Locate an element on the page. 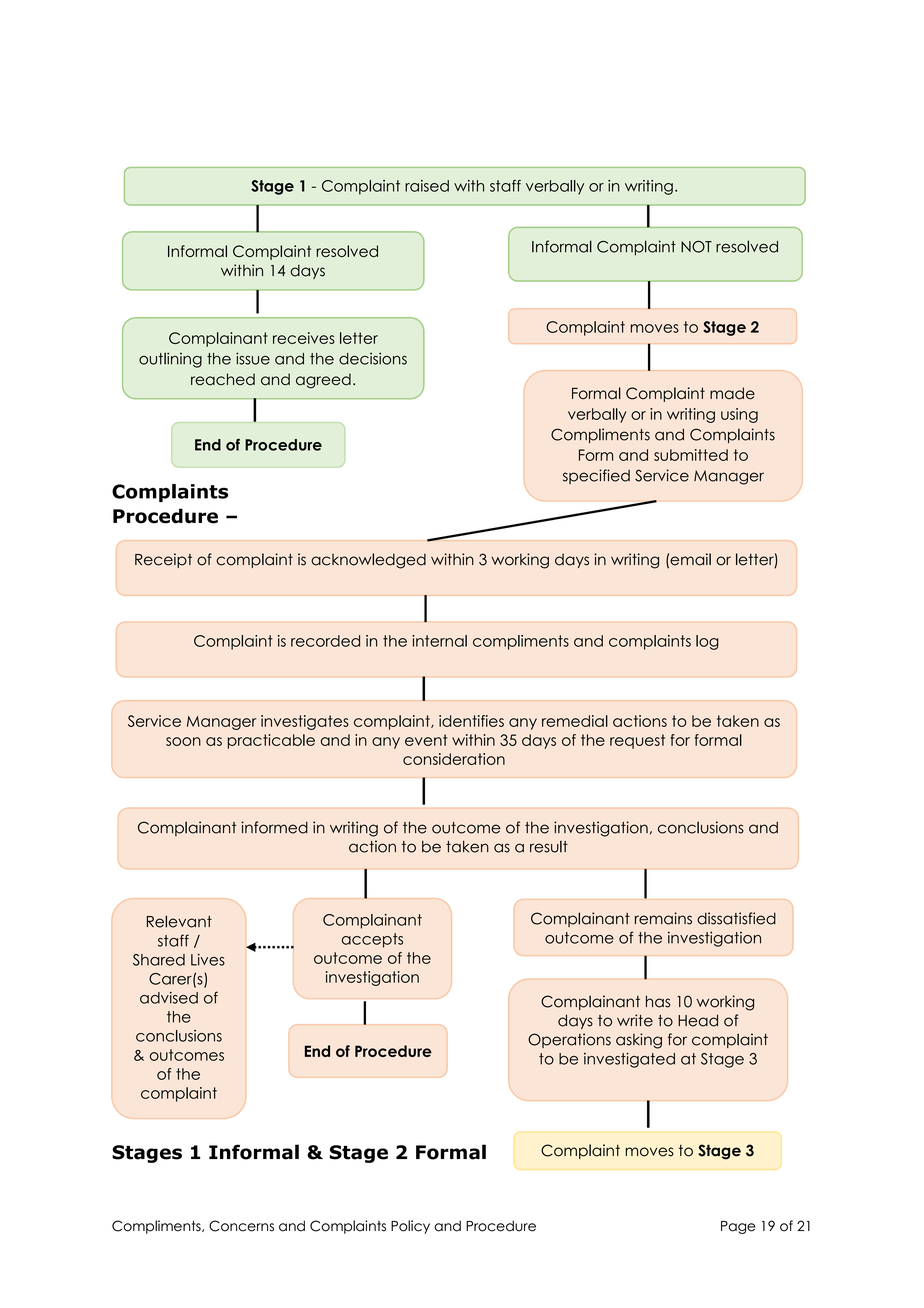 The height and width of the document is (1308, 924). submitted is located at coordinates (691, 455).
